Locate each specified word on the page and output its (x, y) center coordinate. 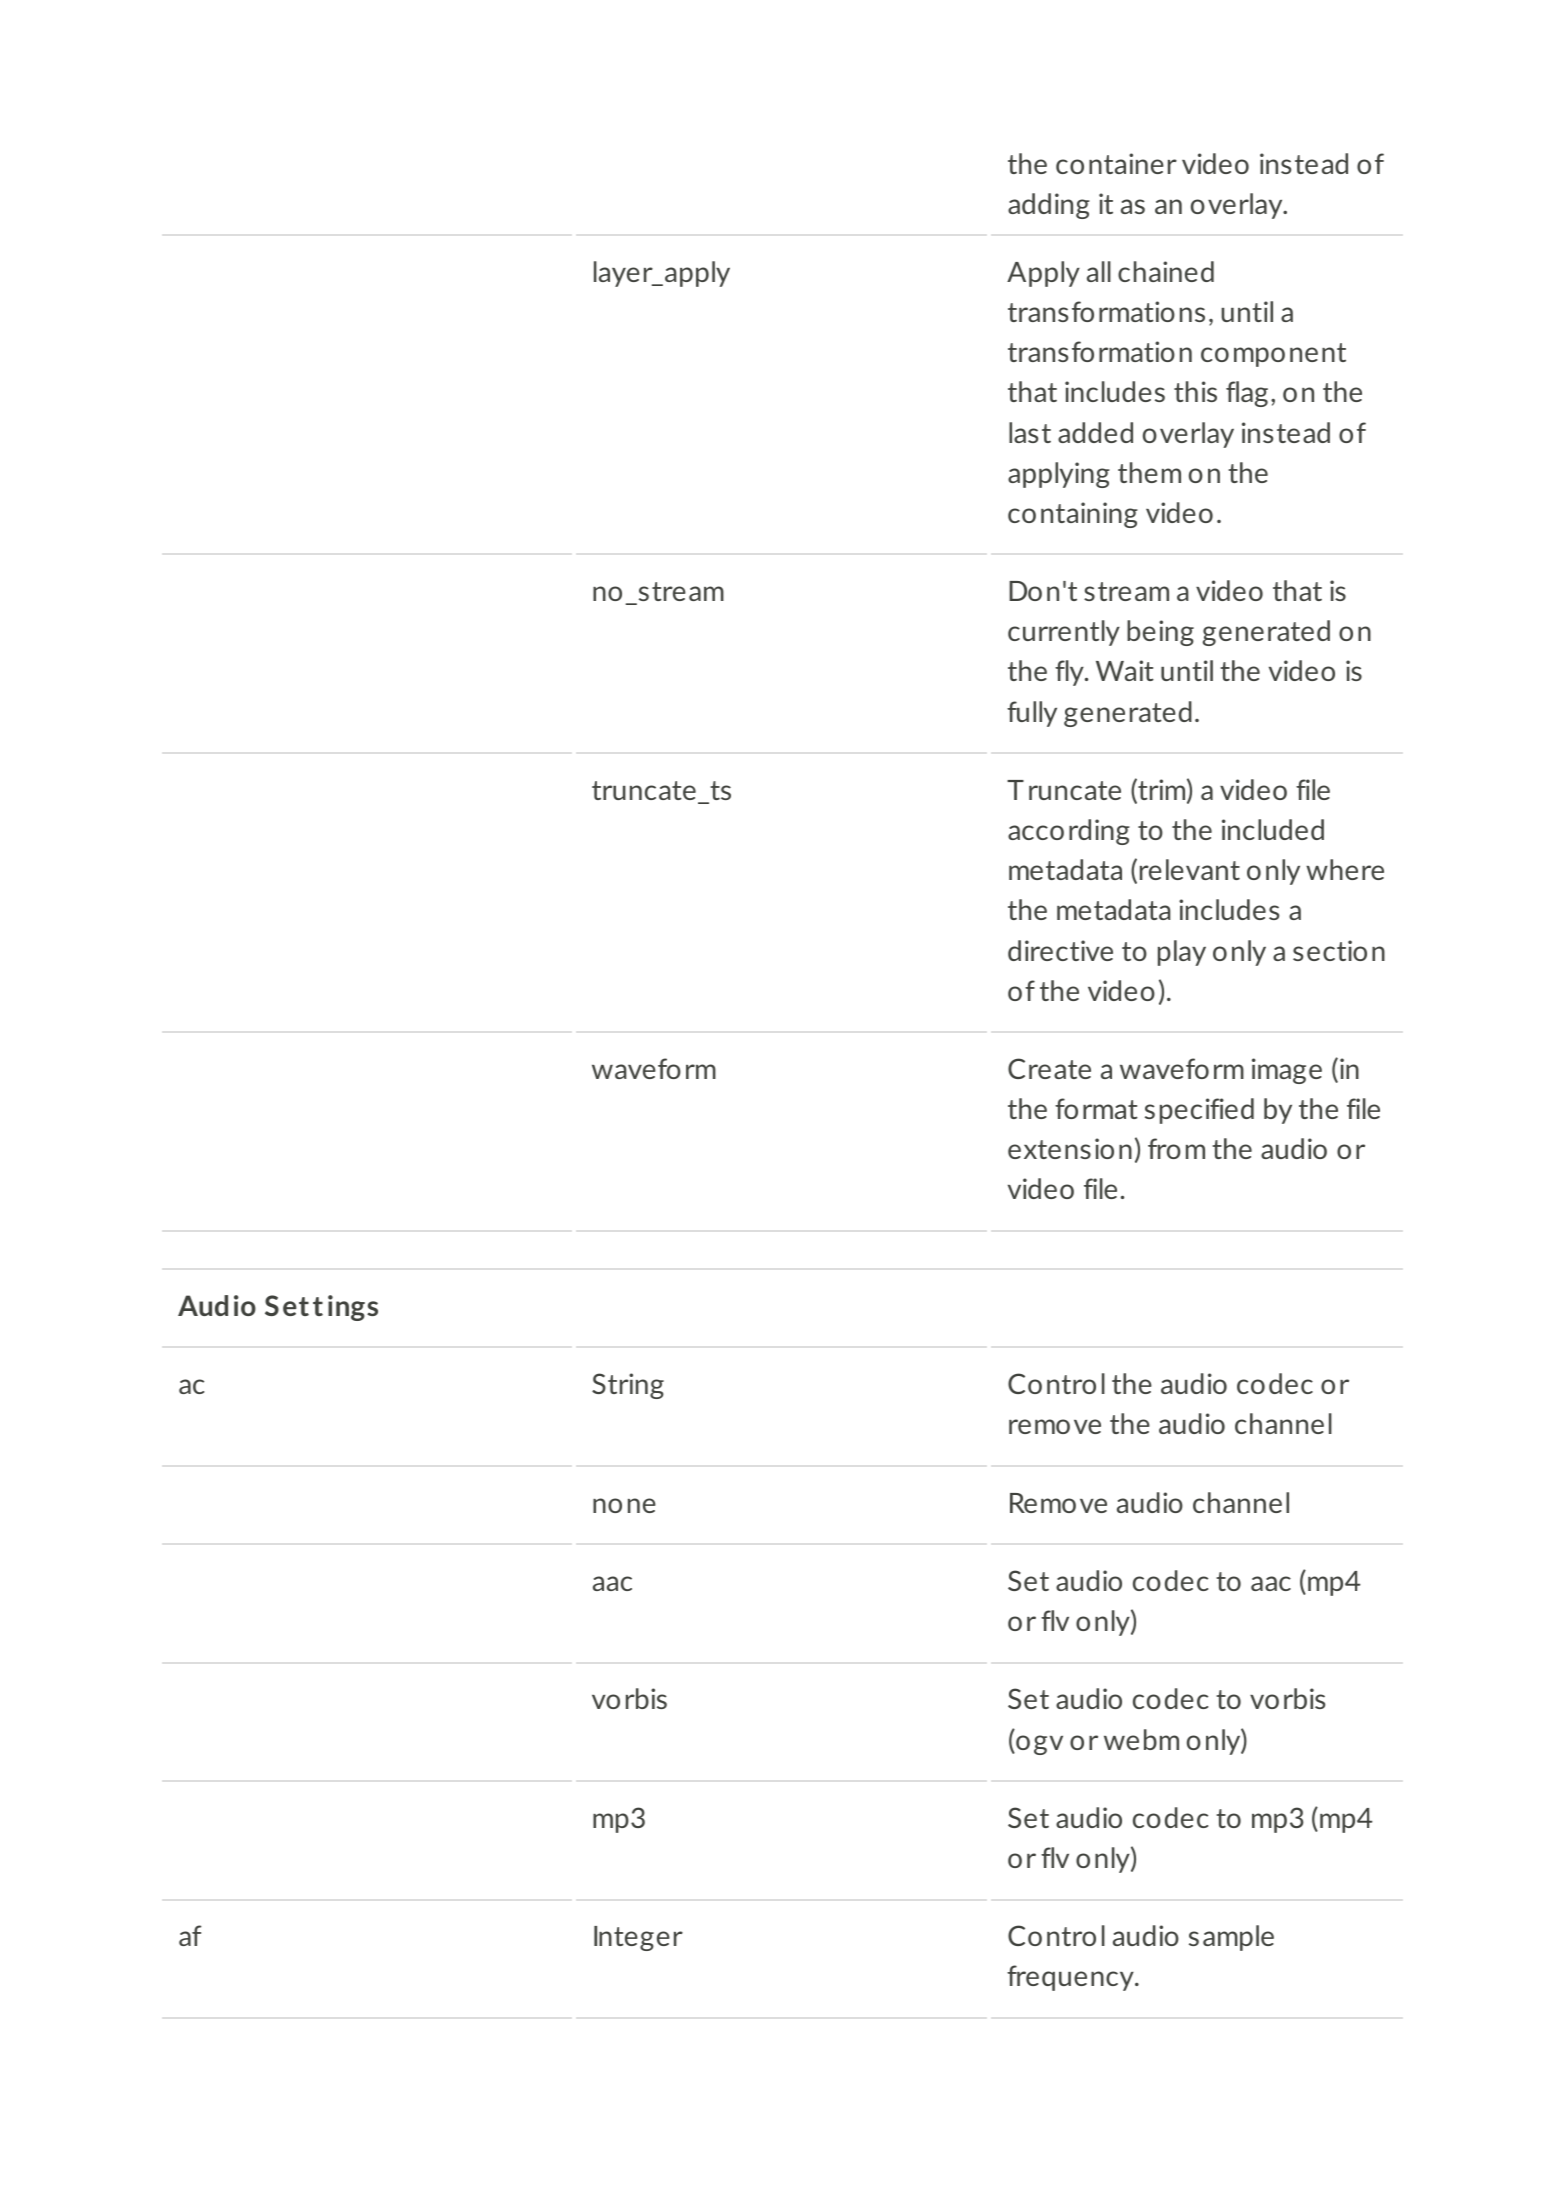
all (1099, 271)
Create (1049, 1068)
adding (1049, 206)
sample (1231, 1938)
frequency (1071, 1978)
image (1287, 1071)
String (628, 1386)
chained (1166, 271)
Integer (638, 1938)
